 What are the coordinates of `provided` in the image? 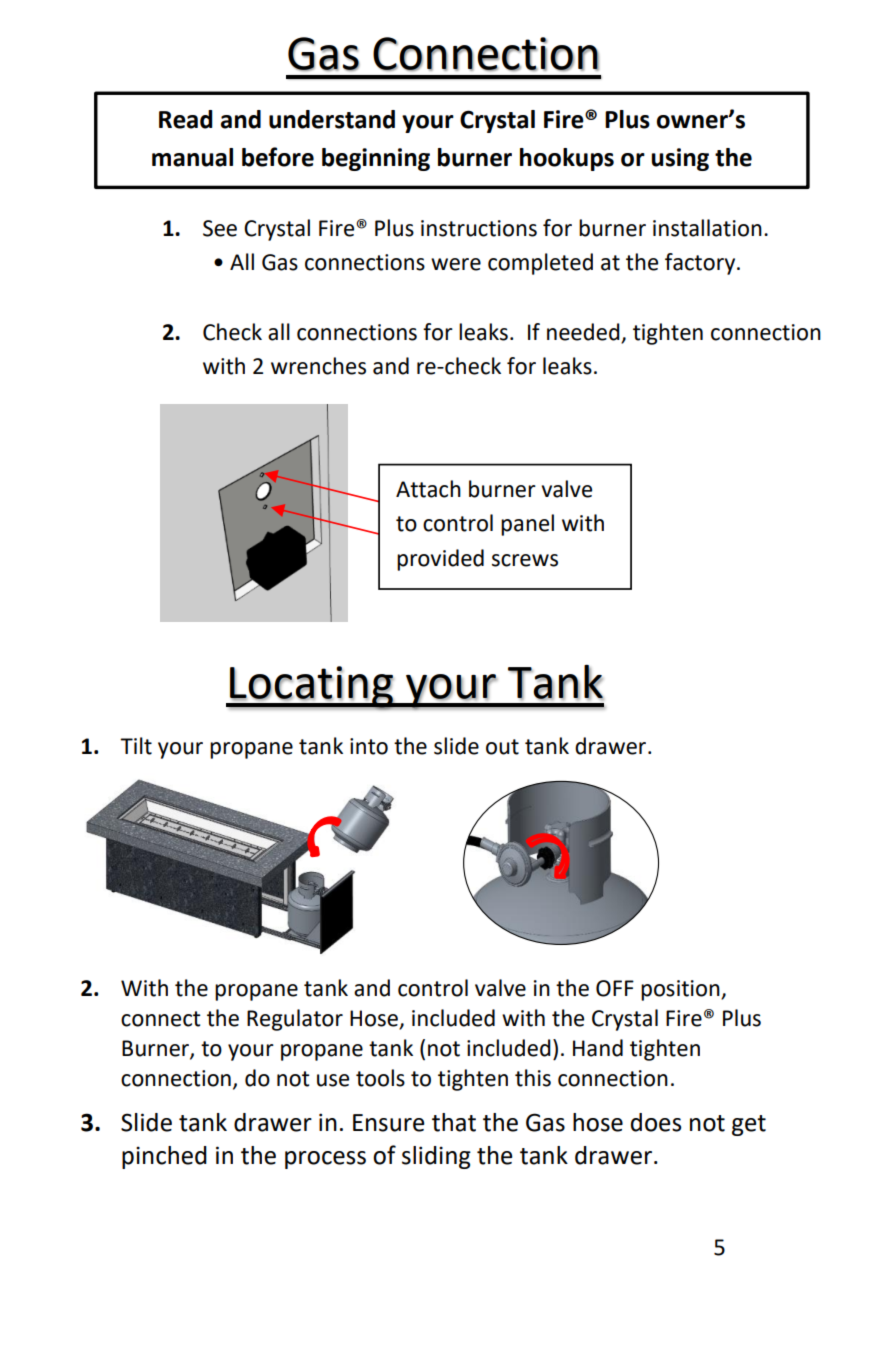 It's located at (440, 560).
